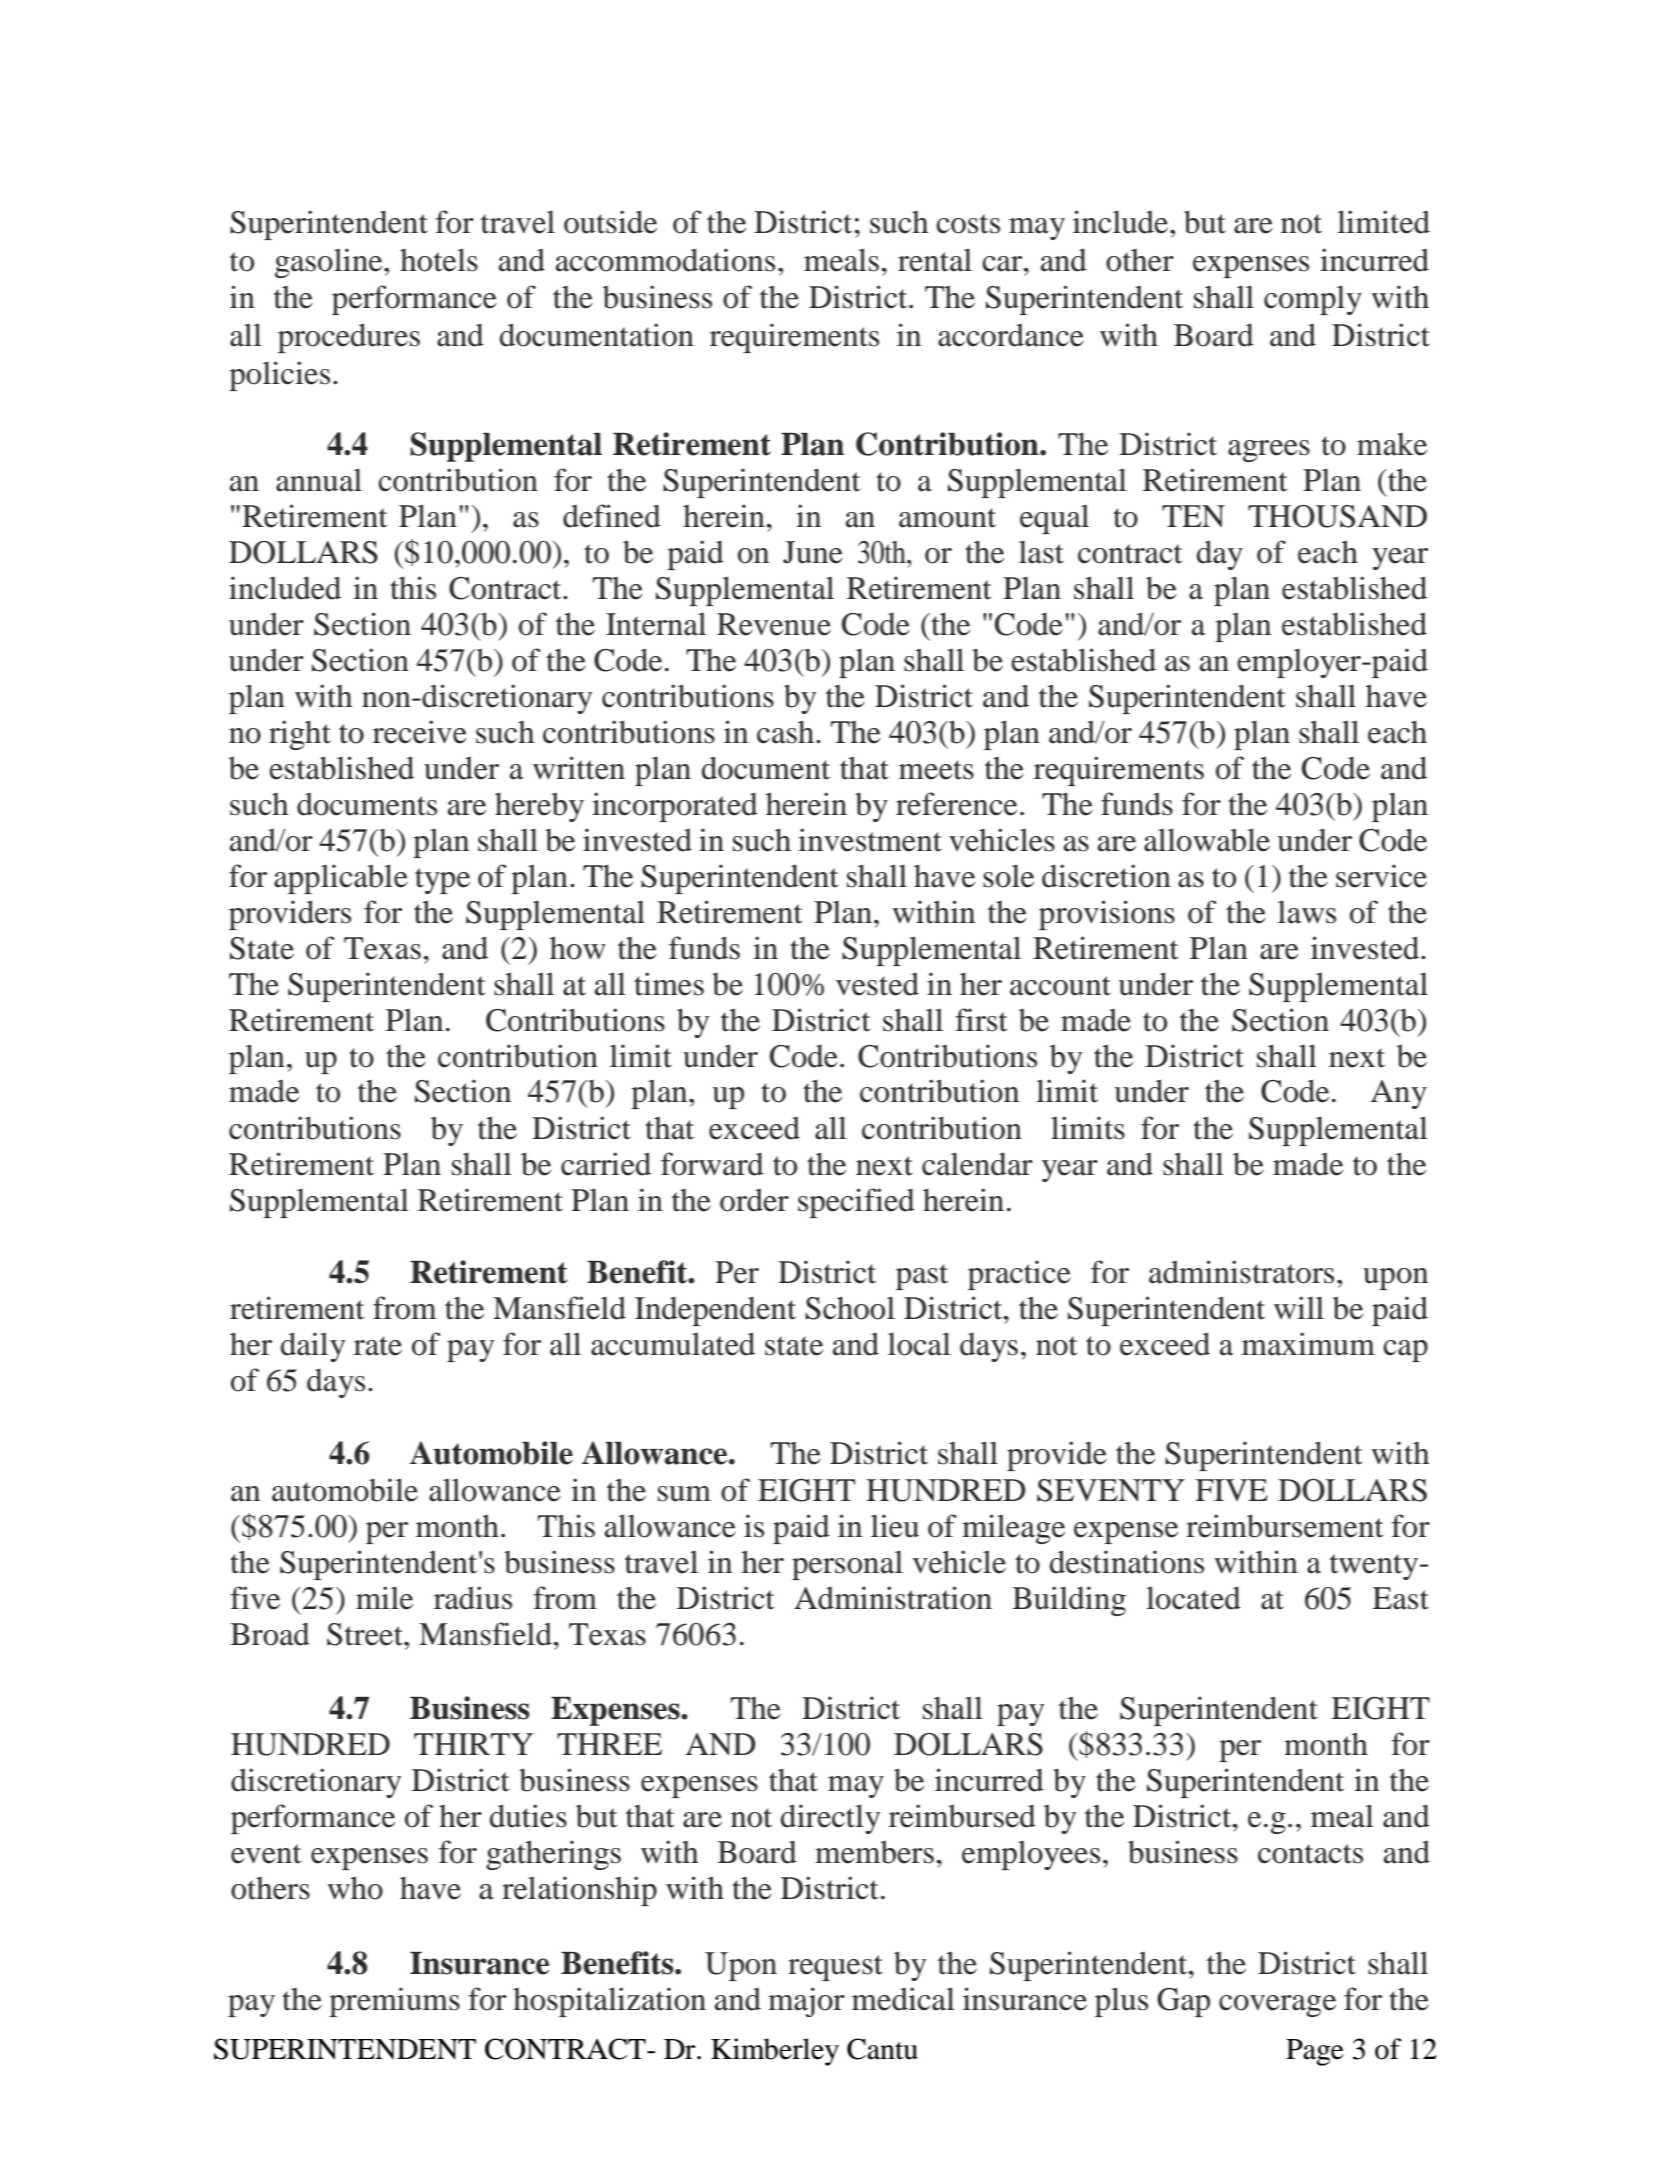 Image resolution: width=1672 pixels, height=2164 pixels. I want to click on hotels, so click(439, 260).
